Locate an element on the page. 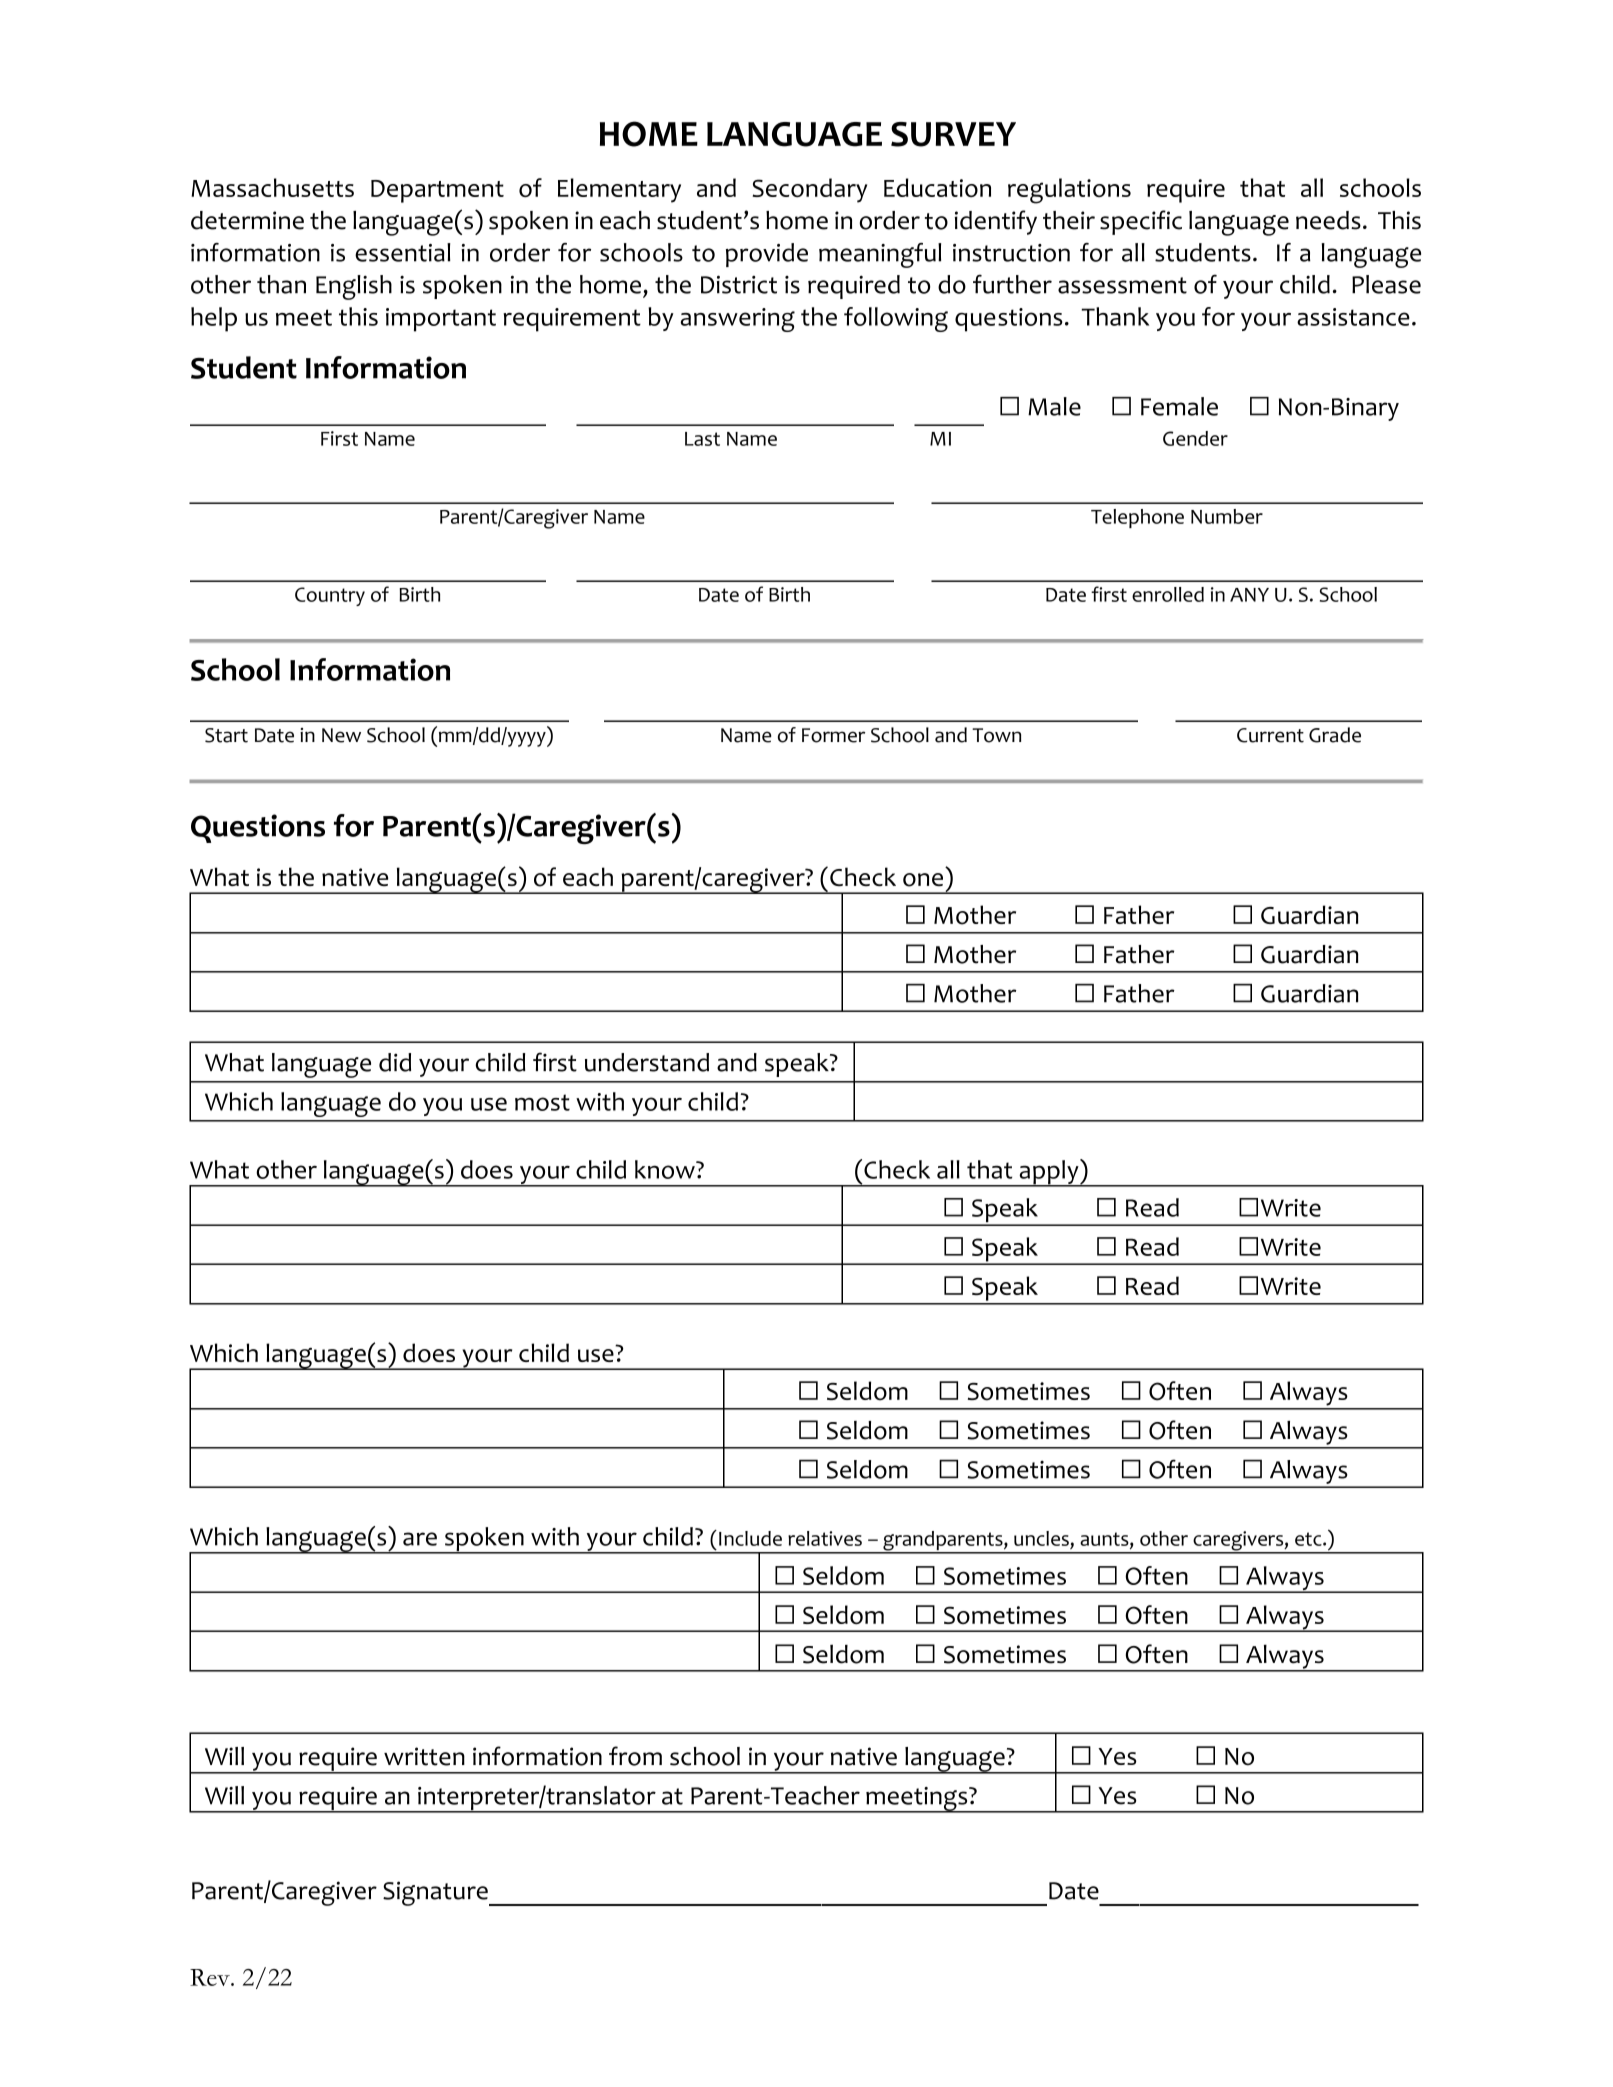 Image resolution: width=1613 pixels, height=2087 pixels. Current is located at coordinates (1270, 735).
